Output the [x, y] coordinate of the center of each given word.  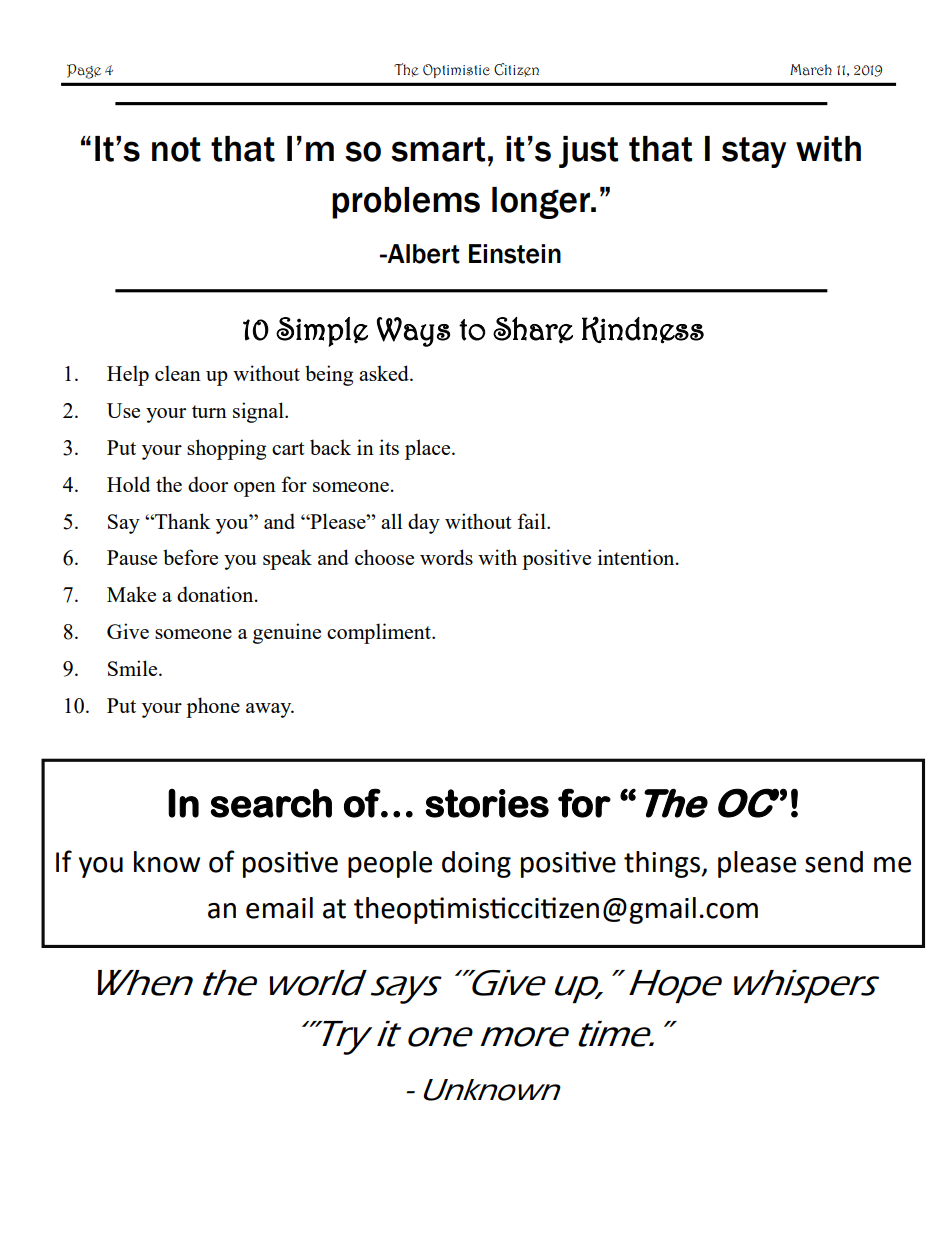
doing [476, 864]
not [176, 149]
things [663, 864]
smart [438, 149]
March [811, 70]
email [279, 908]
